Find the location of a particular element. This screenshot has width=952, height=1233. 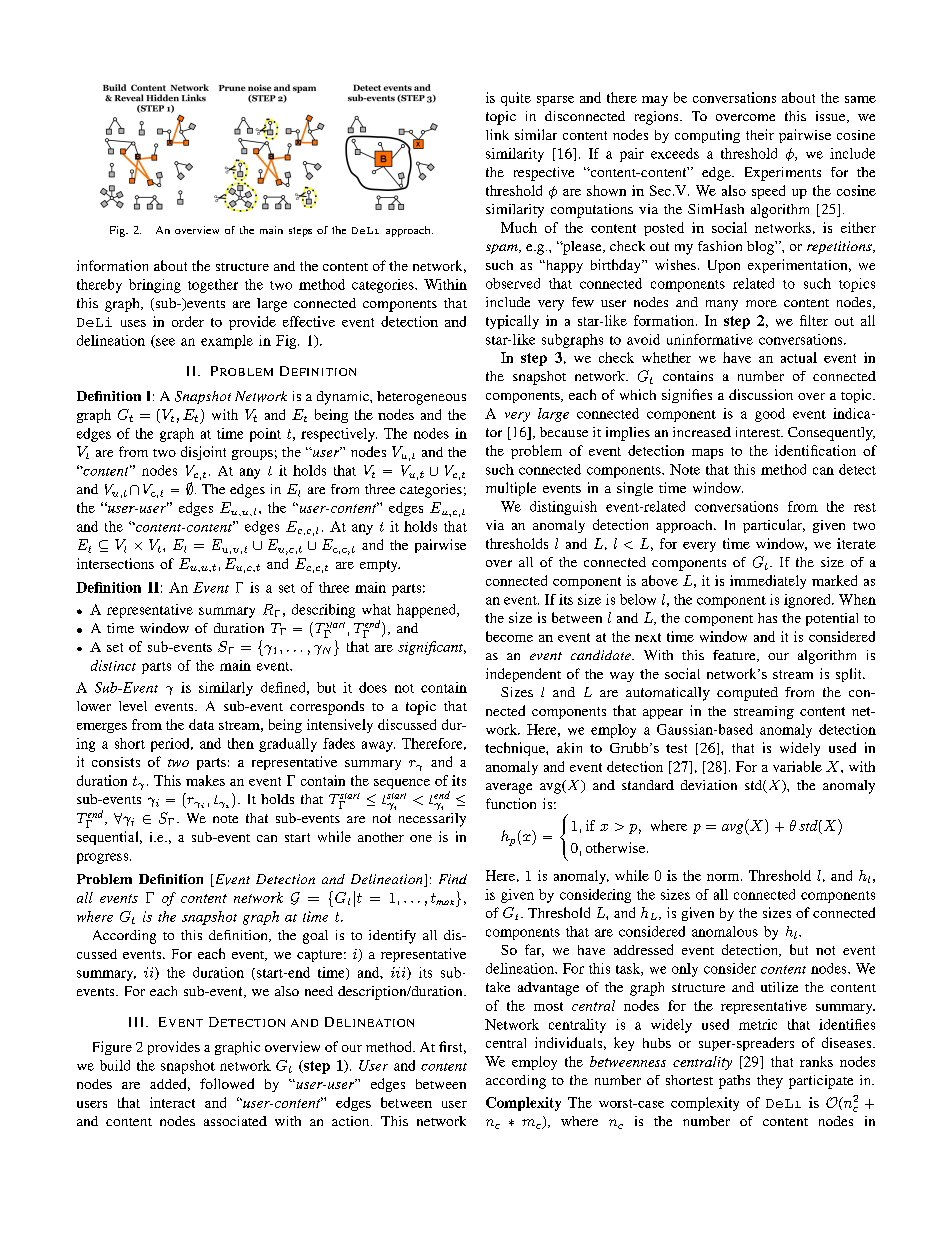

their is located at coordinates (760, 134).
